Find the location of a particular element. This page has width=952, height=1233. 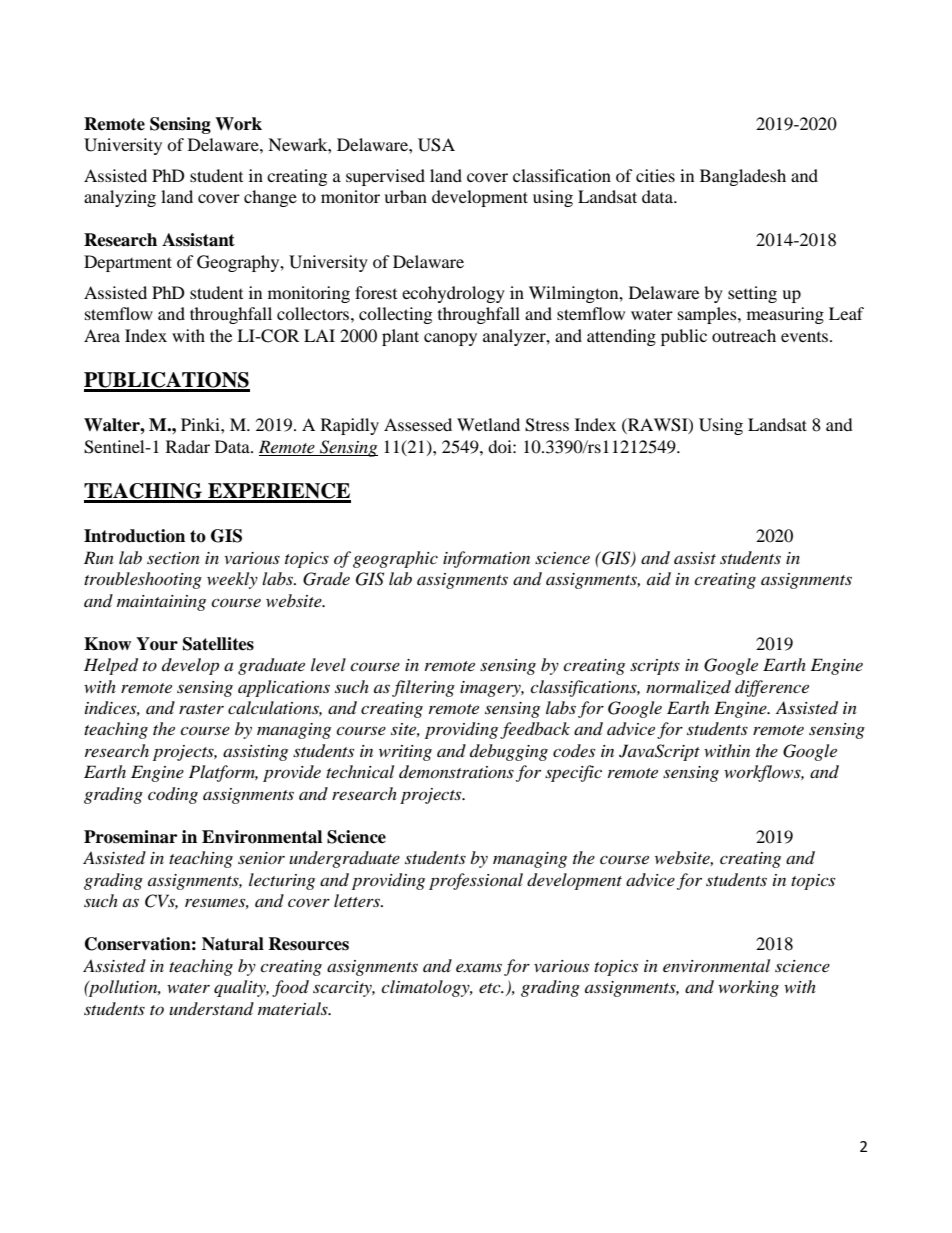

filtering is located at coordinates (423, 688).
